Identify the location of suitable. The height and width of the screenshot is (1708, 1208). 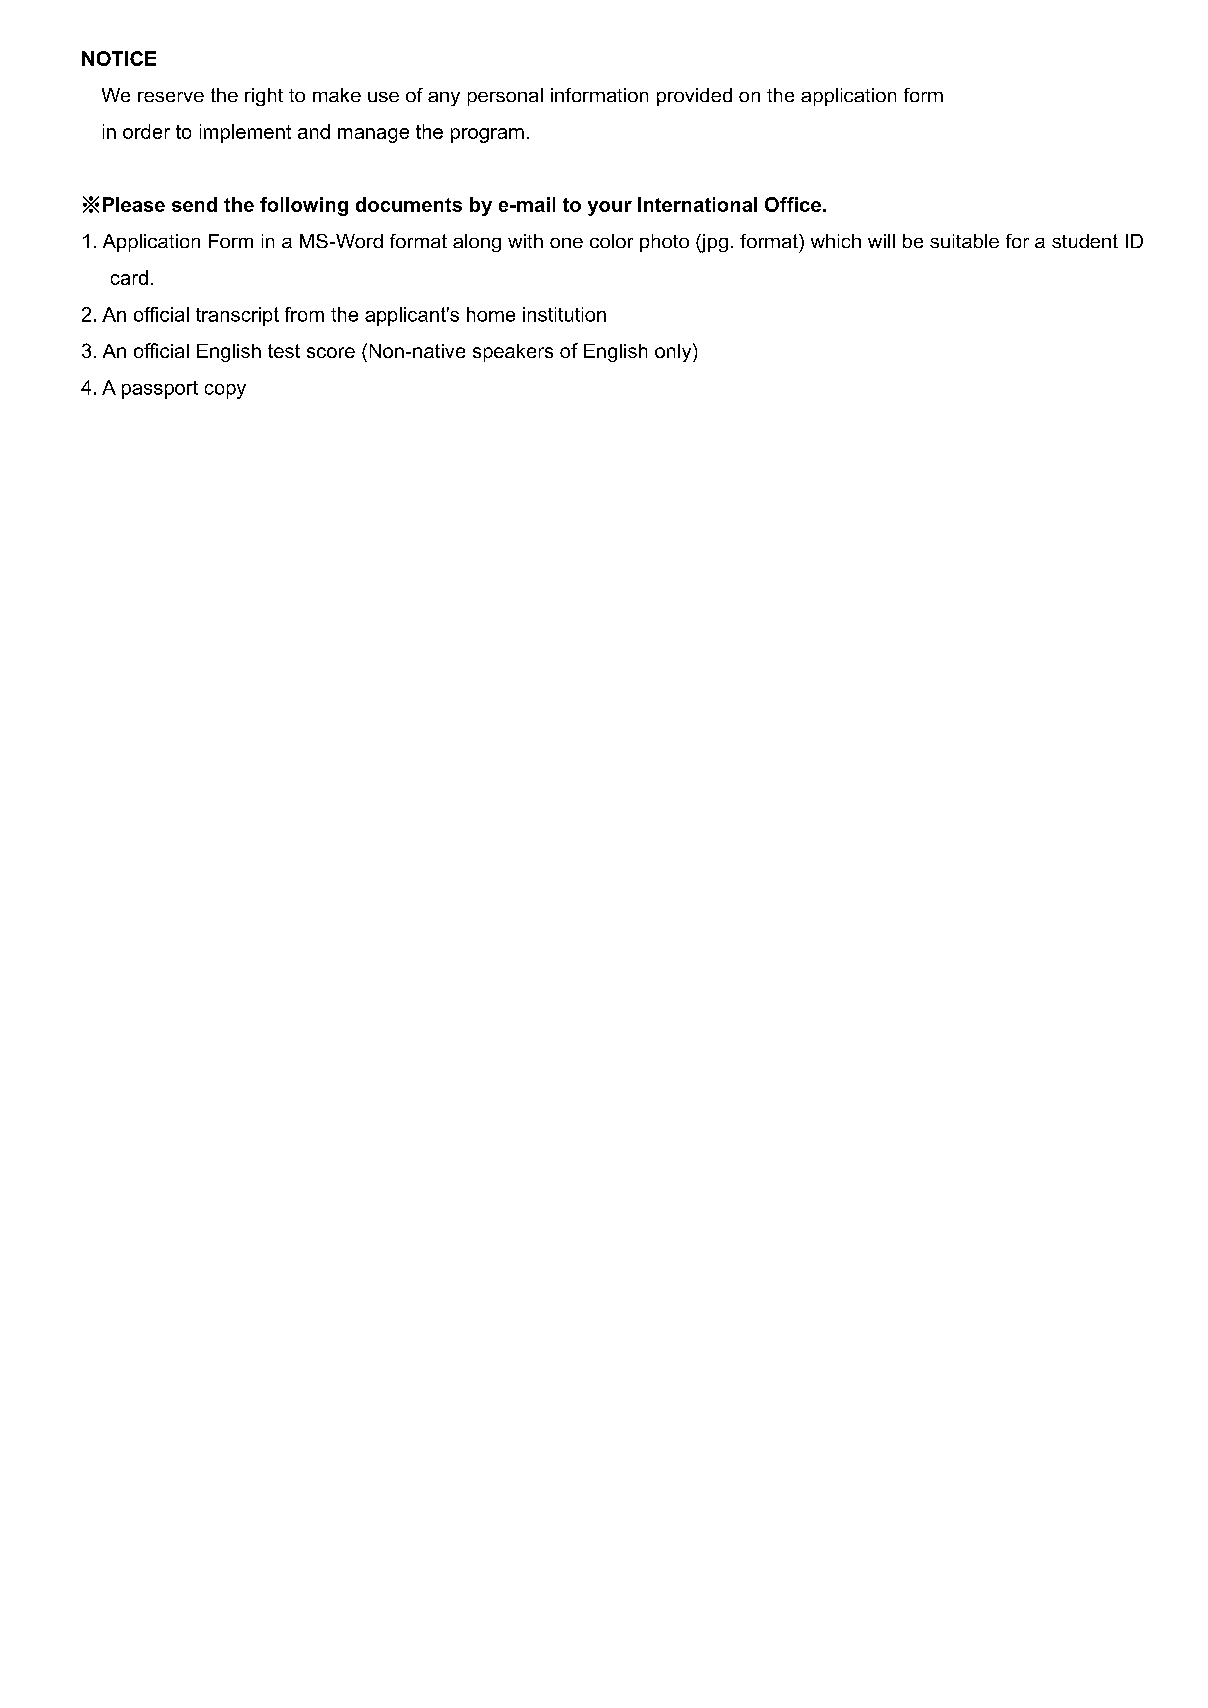
(964, 241).
